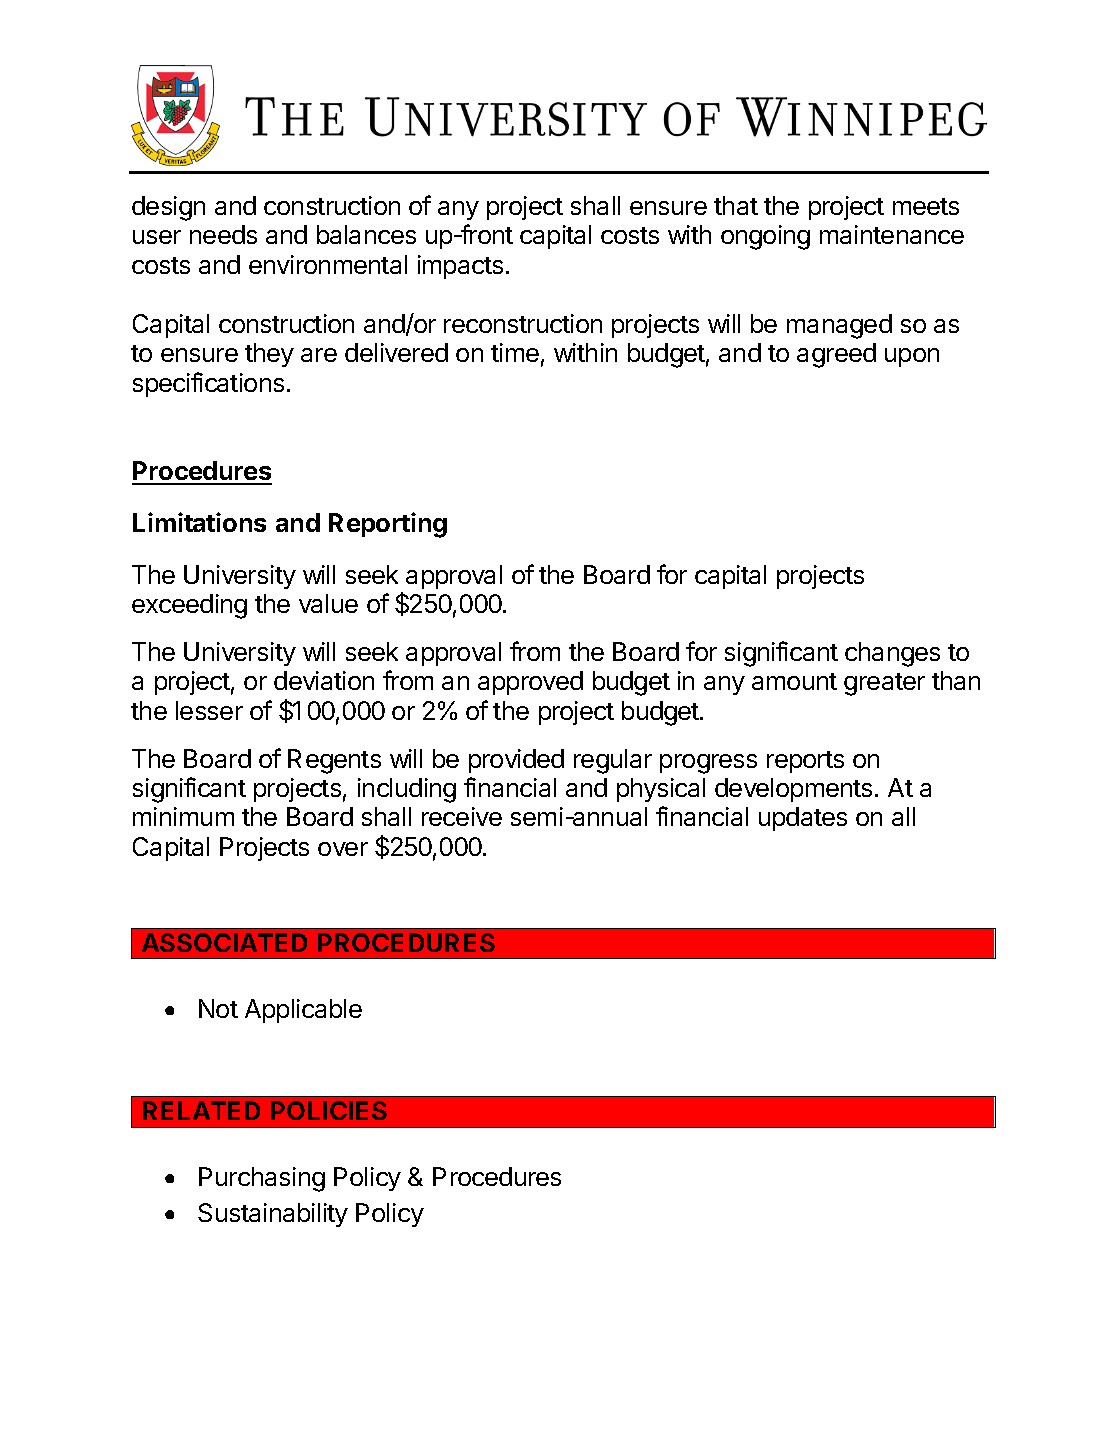  Describe the element at coordinates (515, 352) in the screenshot. I see `time` at that location.
